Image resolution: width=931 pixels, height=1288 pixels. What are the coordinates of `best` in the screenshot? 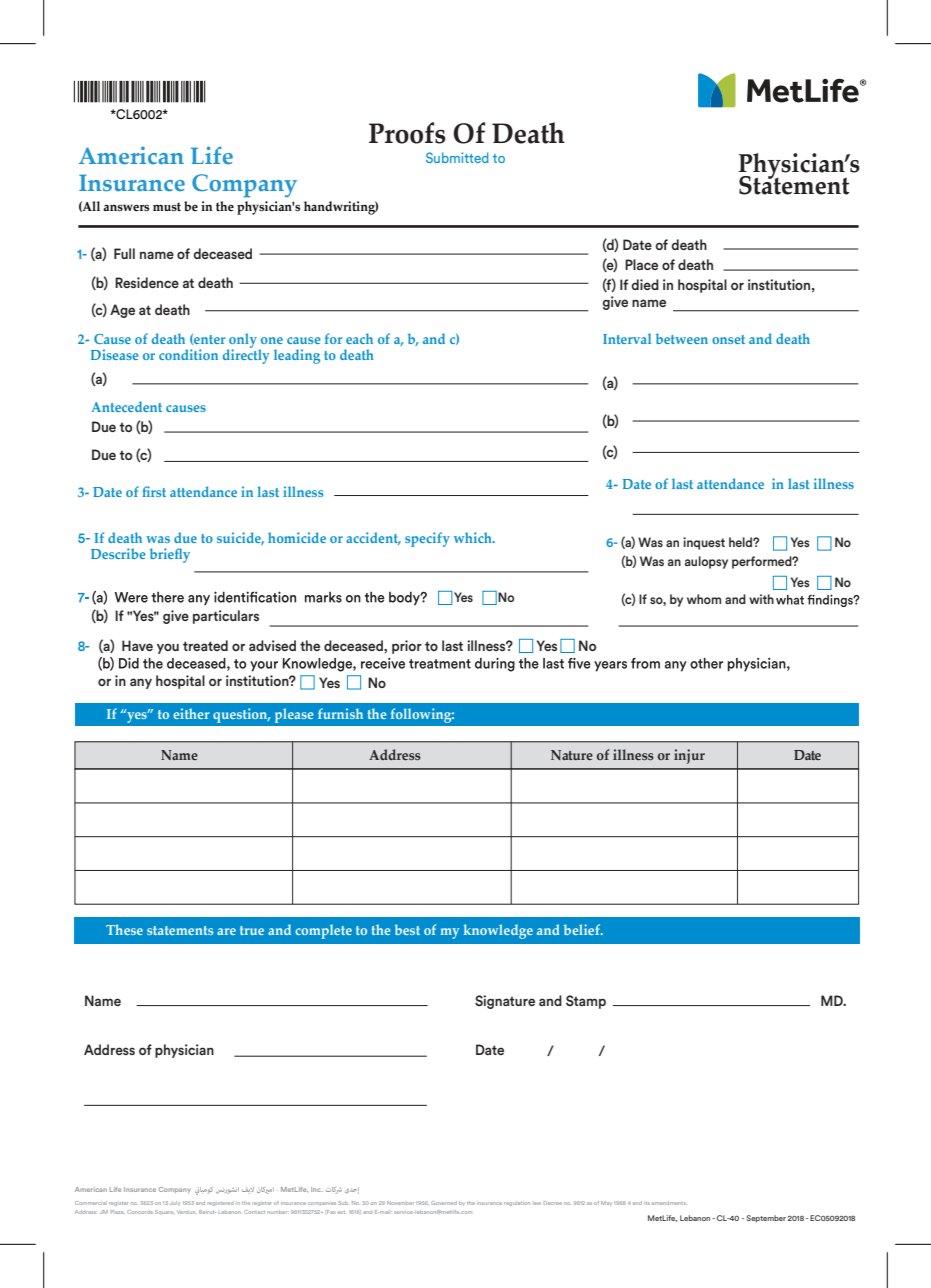 It's located at (407, 929).
